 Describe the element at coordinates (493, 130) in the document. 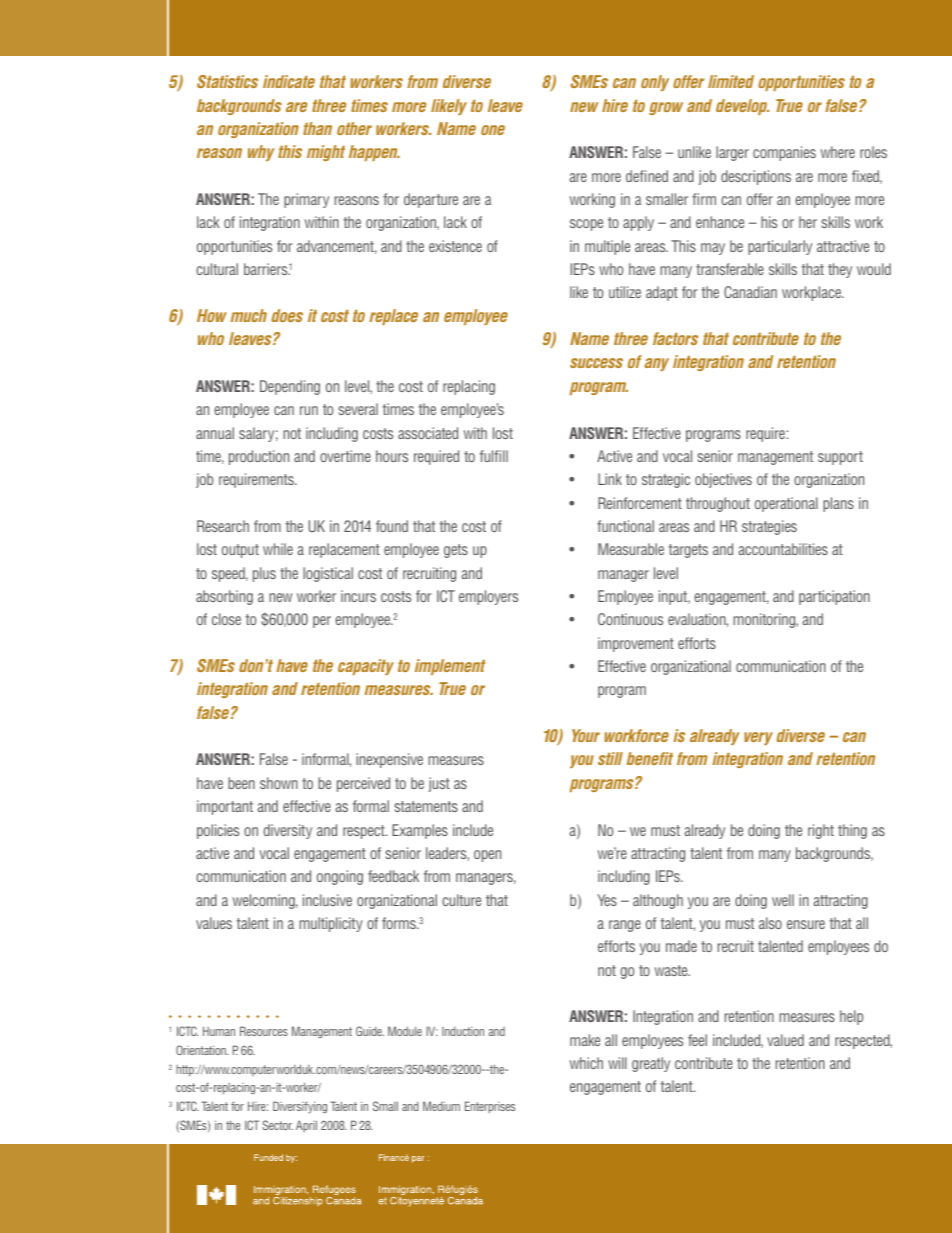

I see `one` at that location.
